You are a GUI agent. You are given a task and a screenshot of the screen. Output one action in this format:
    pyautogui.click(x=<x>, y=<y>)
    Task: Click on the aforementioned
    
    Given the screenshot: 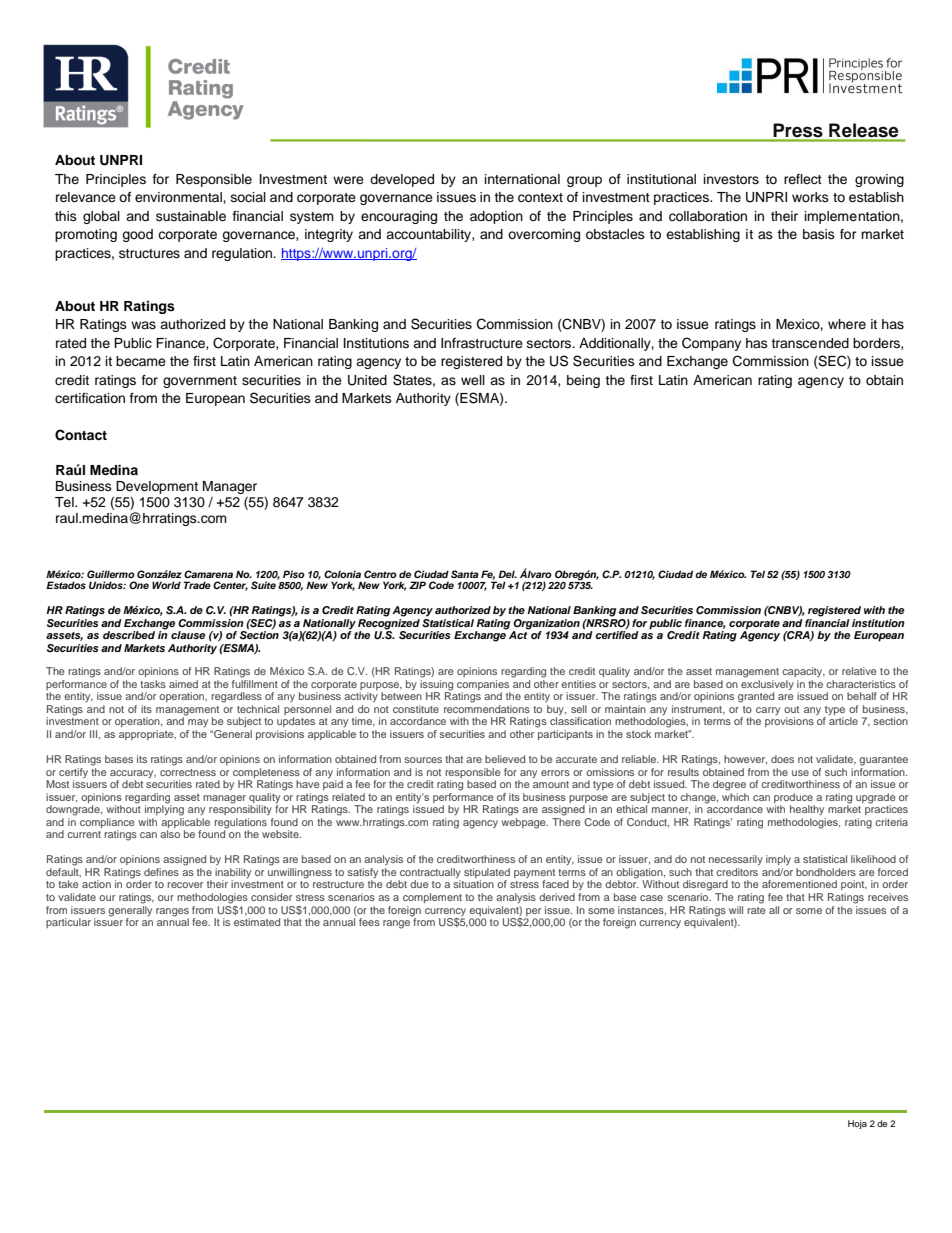 What is the action you would take?
    pyautogui.click(x=799, y=884)
